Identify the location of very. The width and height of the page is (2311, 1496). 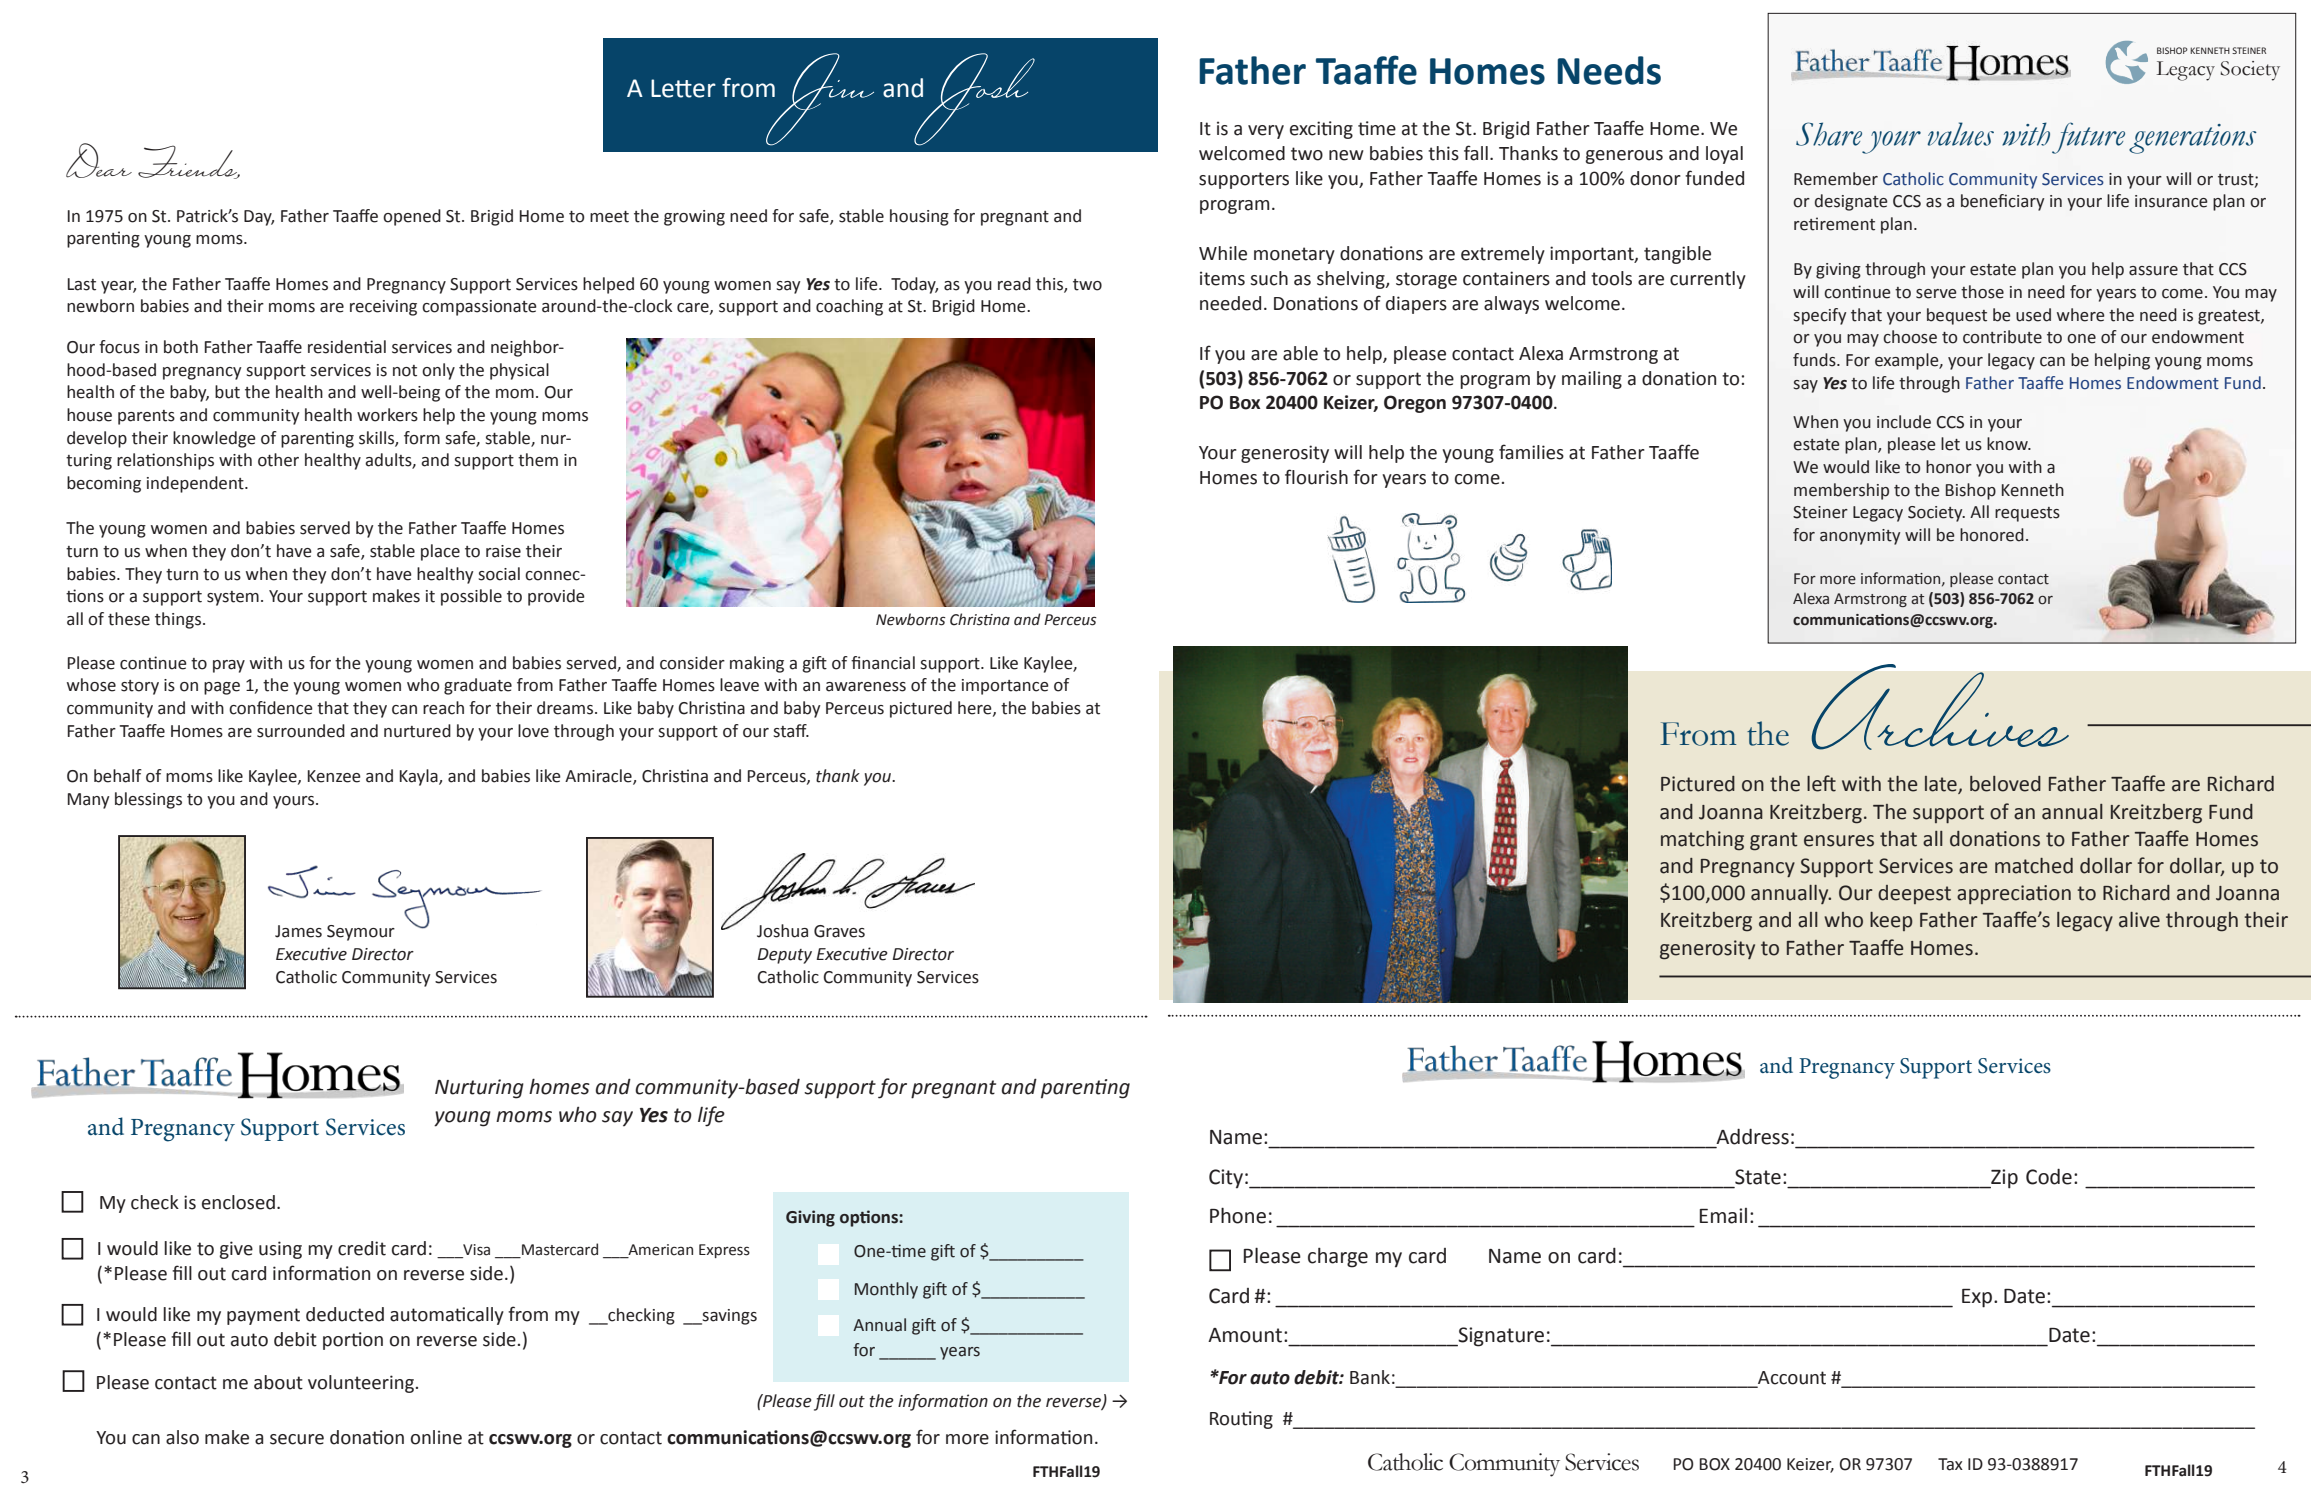
(1266, 132).
